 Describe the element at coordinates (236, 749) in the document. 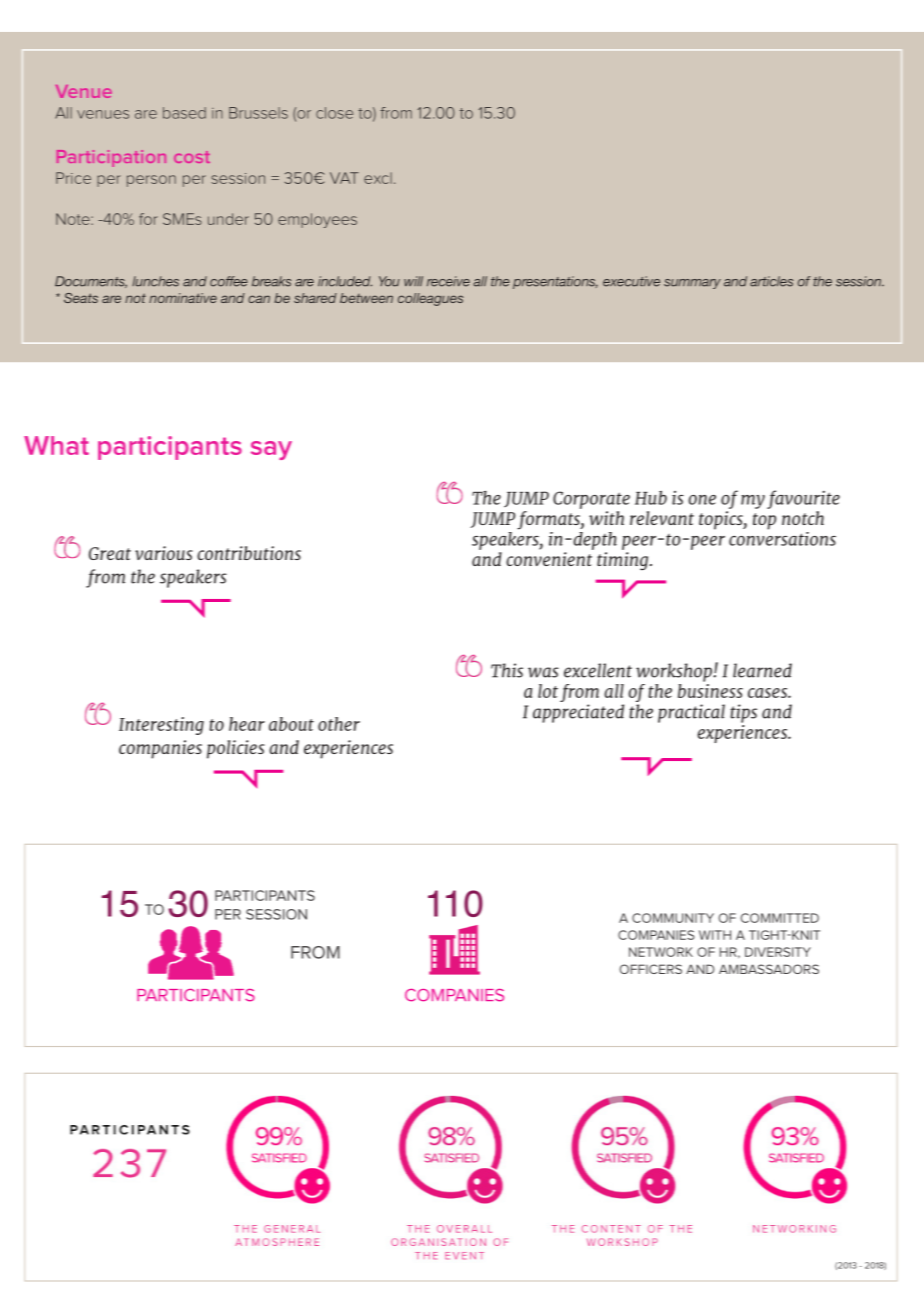

I see `policies` at that location.
